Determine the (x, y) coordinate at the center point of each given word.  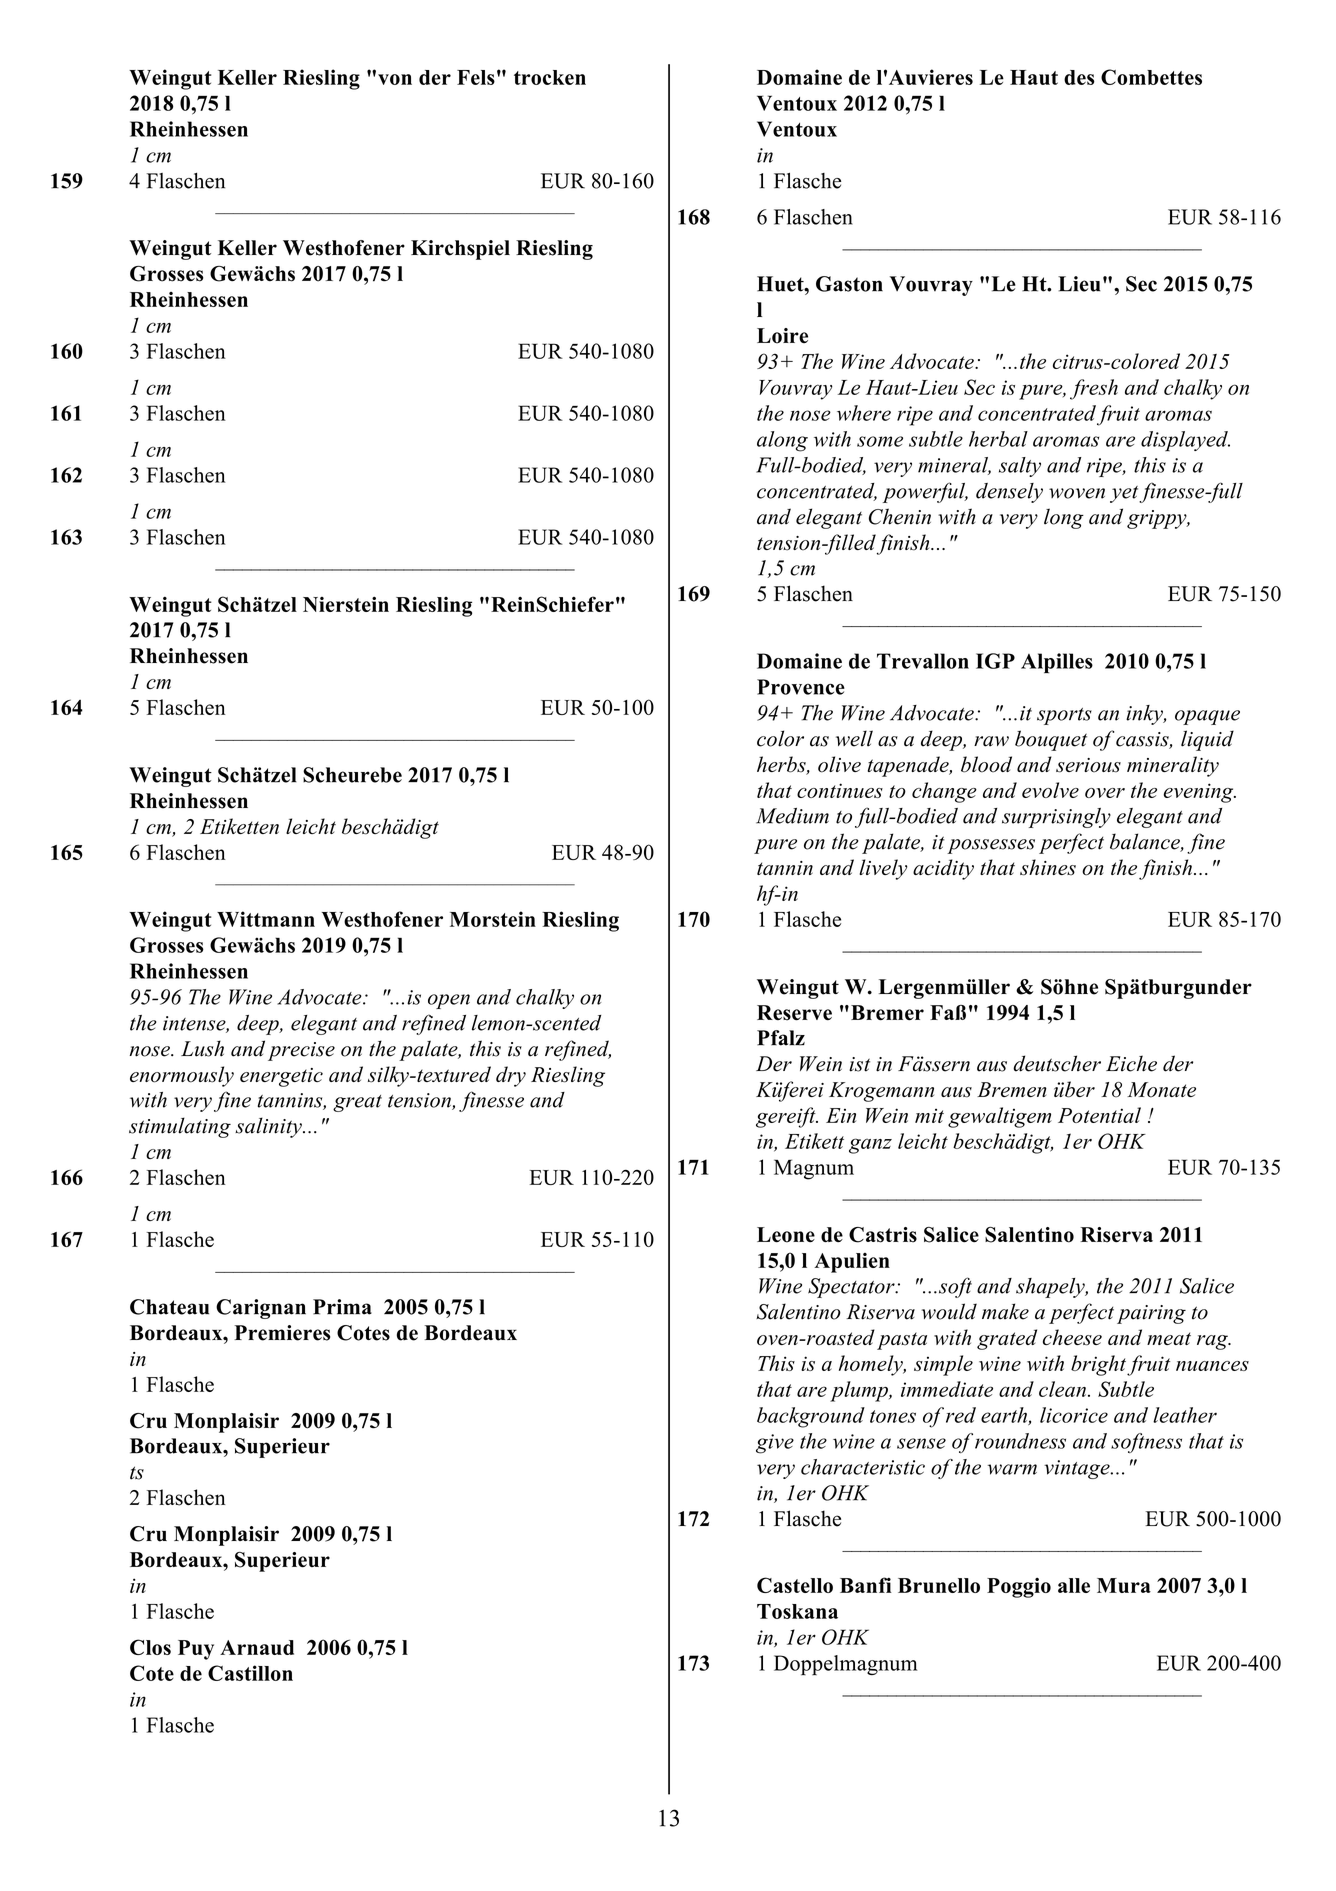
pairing (1151, 1314)
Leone (786, 1235)
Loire (782, 336)
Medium (792, 816)
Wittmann (266, 919)
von (395, 79)
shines (1048, 867)
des (1079, 77)
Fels (476, 77)
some (880, 441)
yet (1125, 494)
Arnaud (257, 1647)
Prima (342, 1307)
